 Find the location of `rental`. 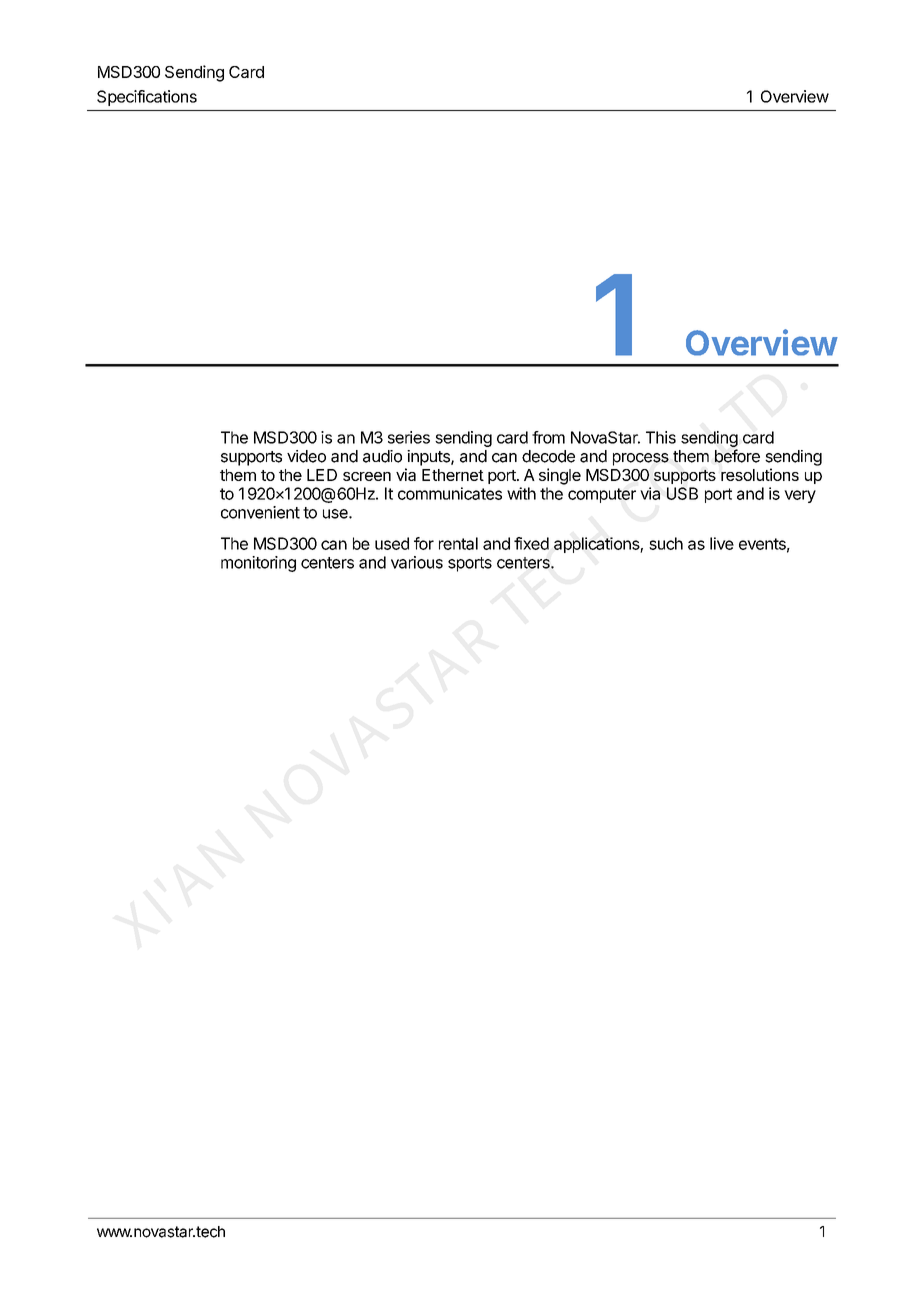

rental is located at coordinates (458, 543).
